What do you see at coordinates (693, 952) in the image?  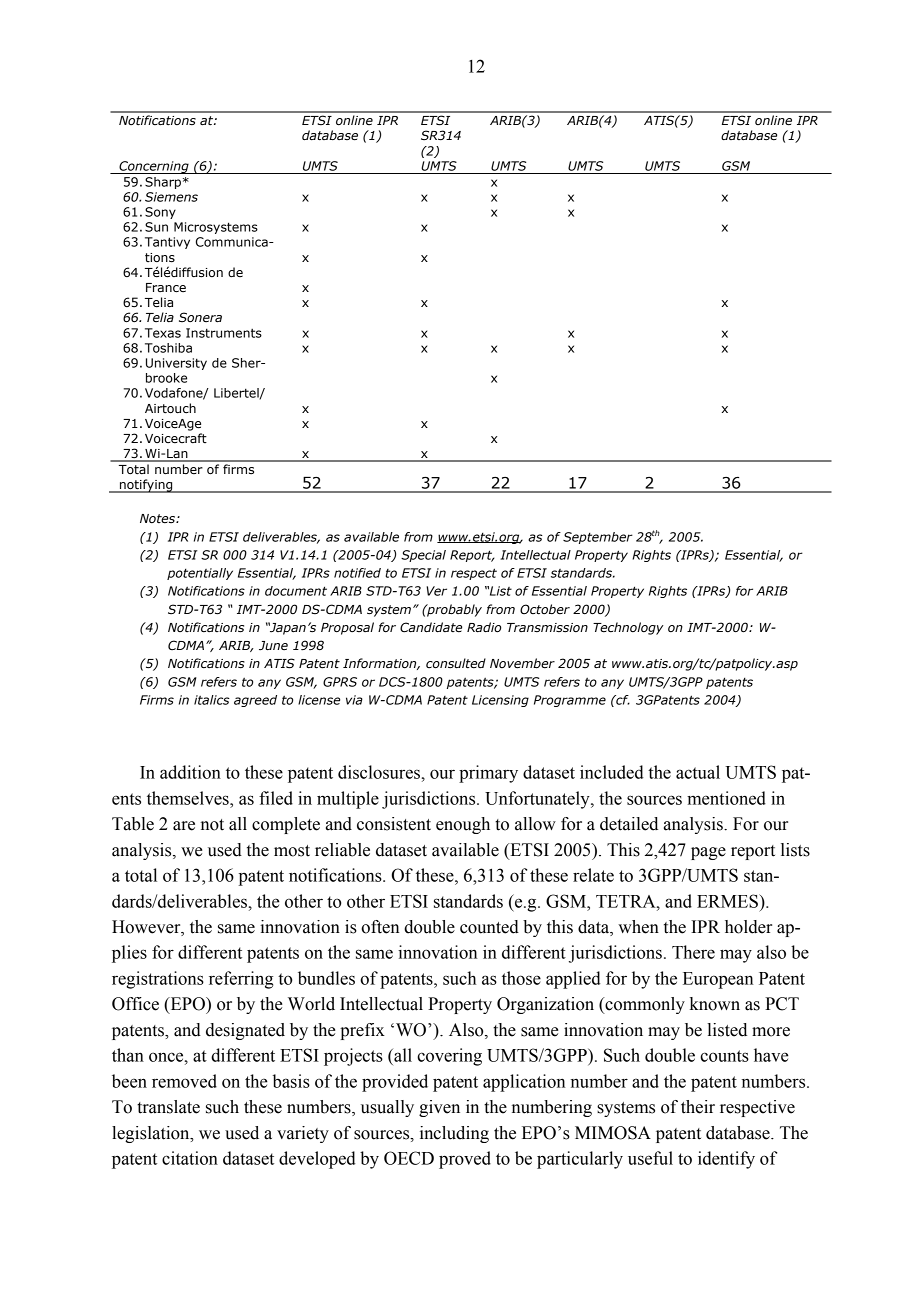 I see `There` at bounding box center [693, 952].
